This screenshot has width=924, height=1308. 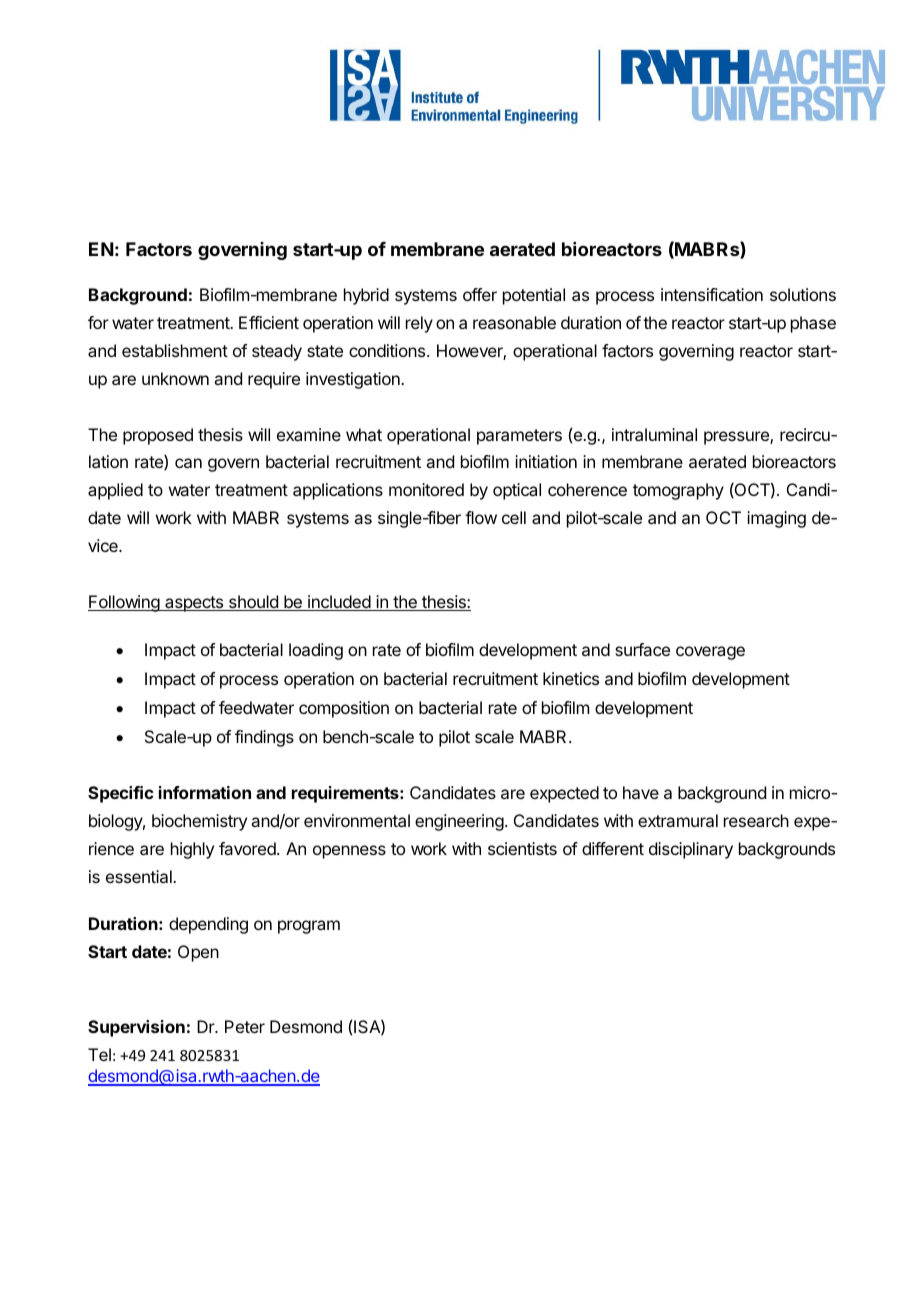 What do you see at coordinates (136, 1028) in the screenshot?
I see `Supervision` at bounding box center [136, 1028].
